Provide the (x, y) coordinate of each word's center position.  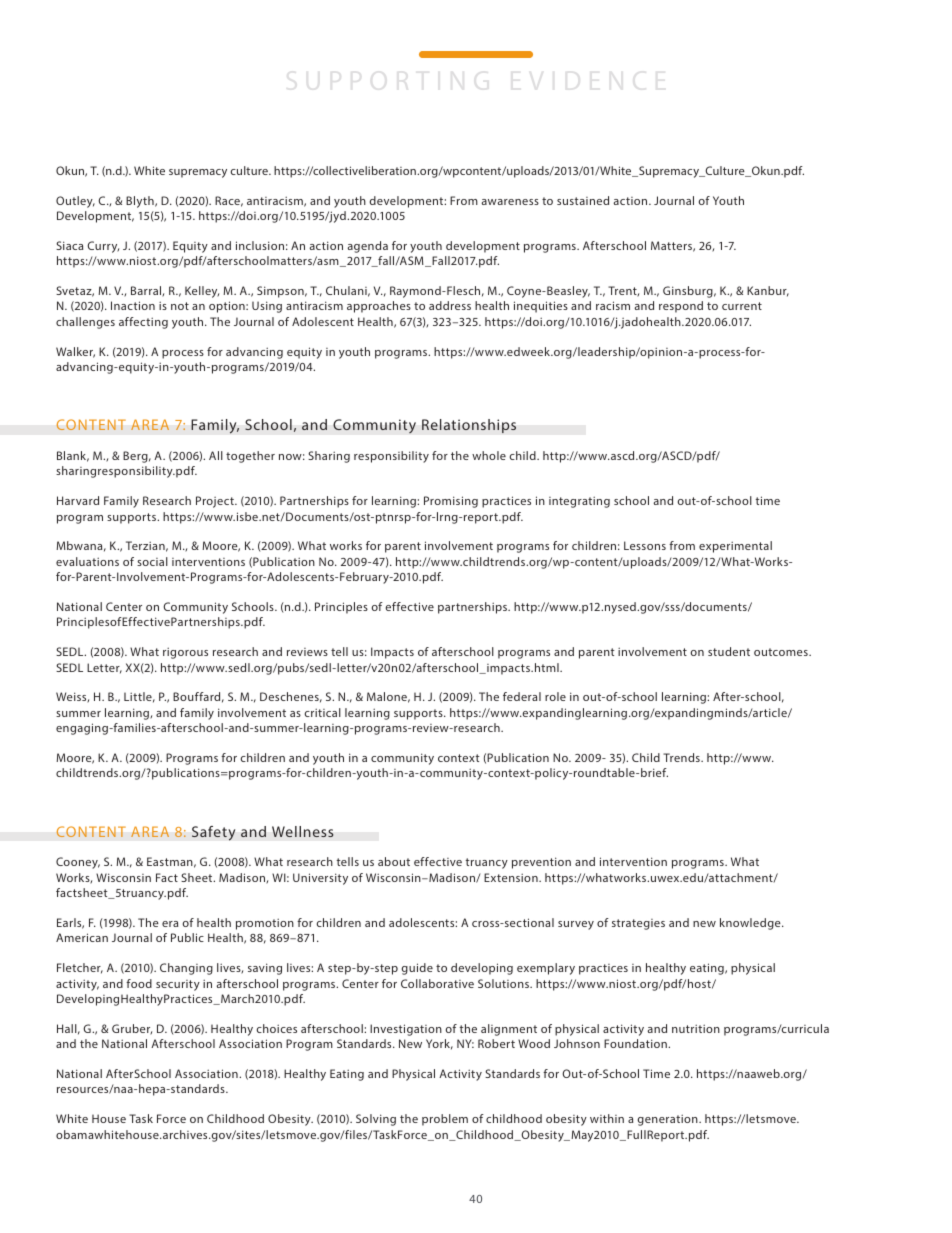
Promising (451, 502)
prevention (541, 863)
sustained (583, 200)
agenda (367, 247)
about (394, 861)
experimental (735, 547)
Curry (103, 247)
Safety (213, 833)
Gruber (132, 1029)
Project (216, 502)
